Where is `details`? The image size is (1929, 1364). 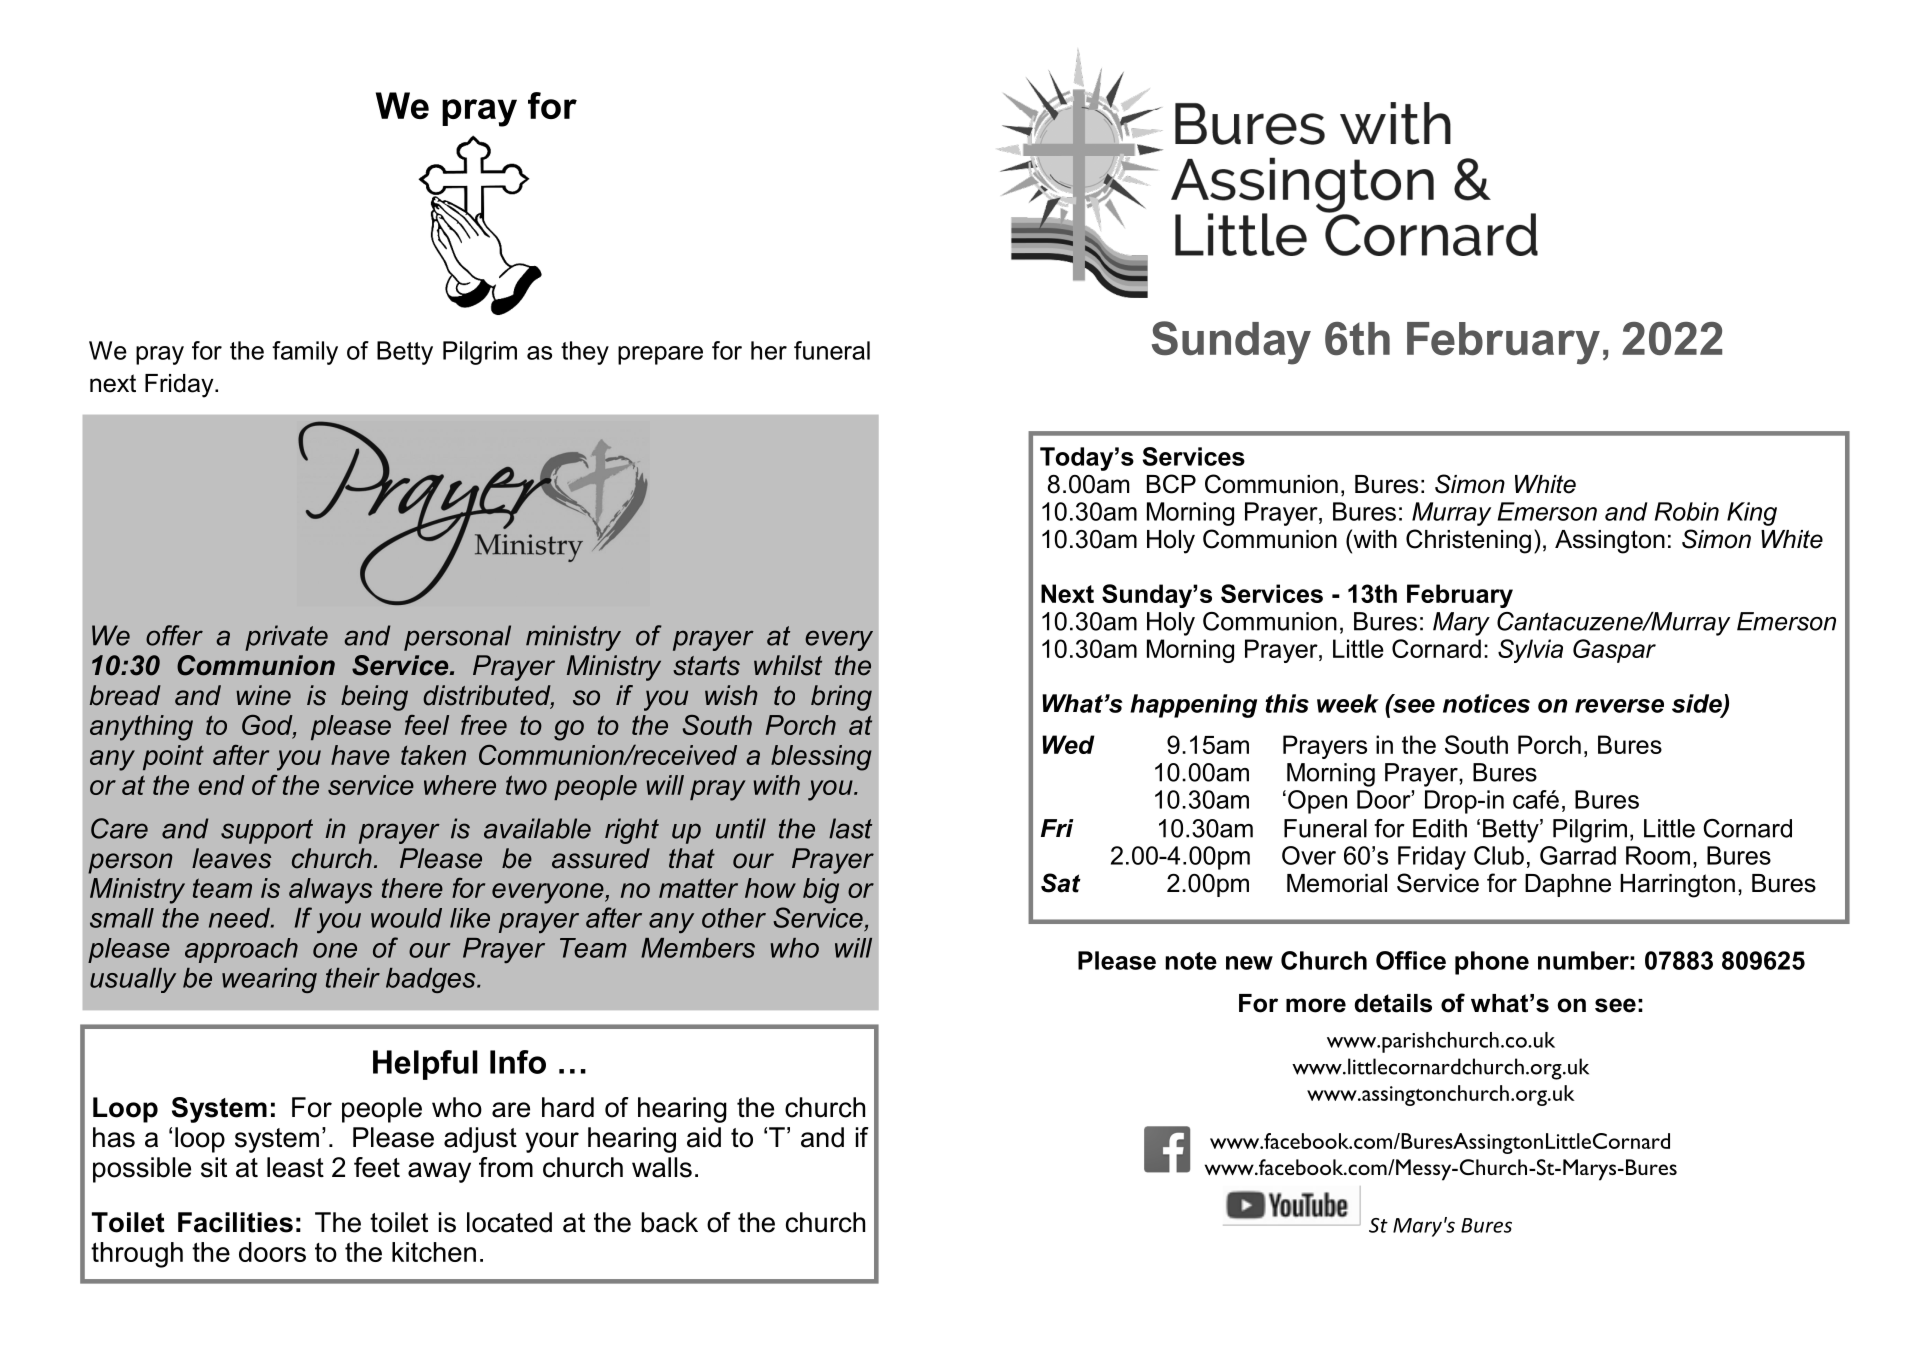
details is located at coordinates (1393, 1003).
